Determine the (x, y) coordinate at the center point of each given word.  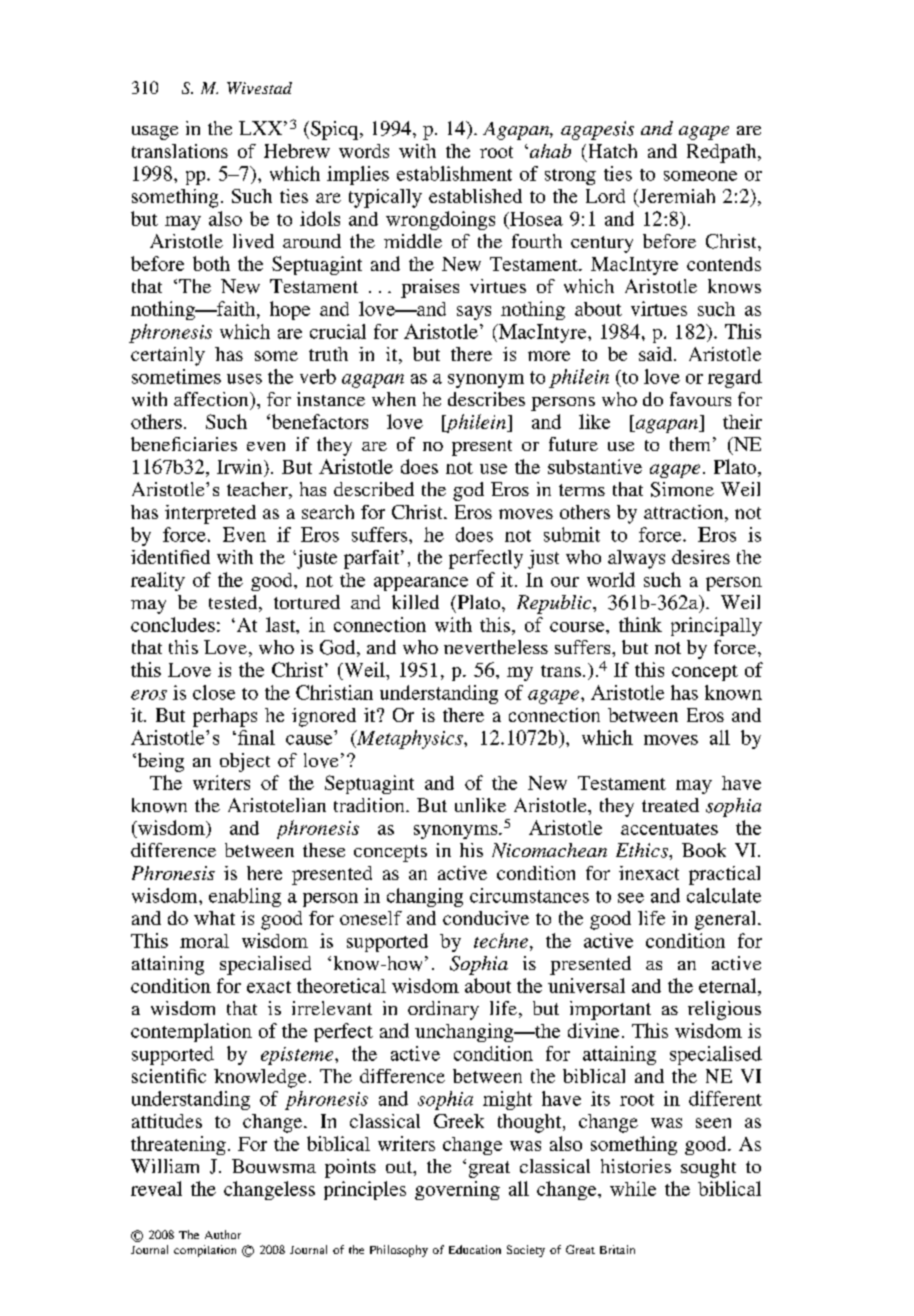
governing (457, 1190)
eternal (729, 985)
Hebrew (297, 151)
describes (486, 399)
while (633, 1188)
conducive (486, 918)
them (690, 444)
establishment (454, 173)
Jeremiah (676, 197)
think (640, 624)
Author (223, 1234)
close (214, 692)
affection (212, 399)
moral (204, 941)
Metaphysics (410, 739)
